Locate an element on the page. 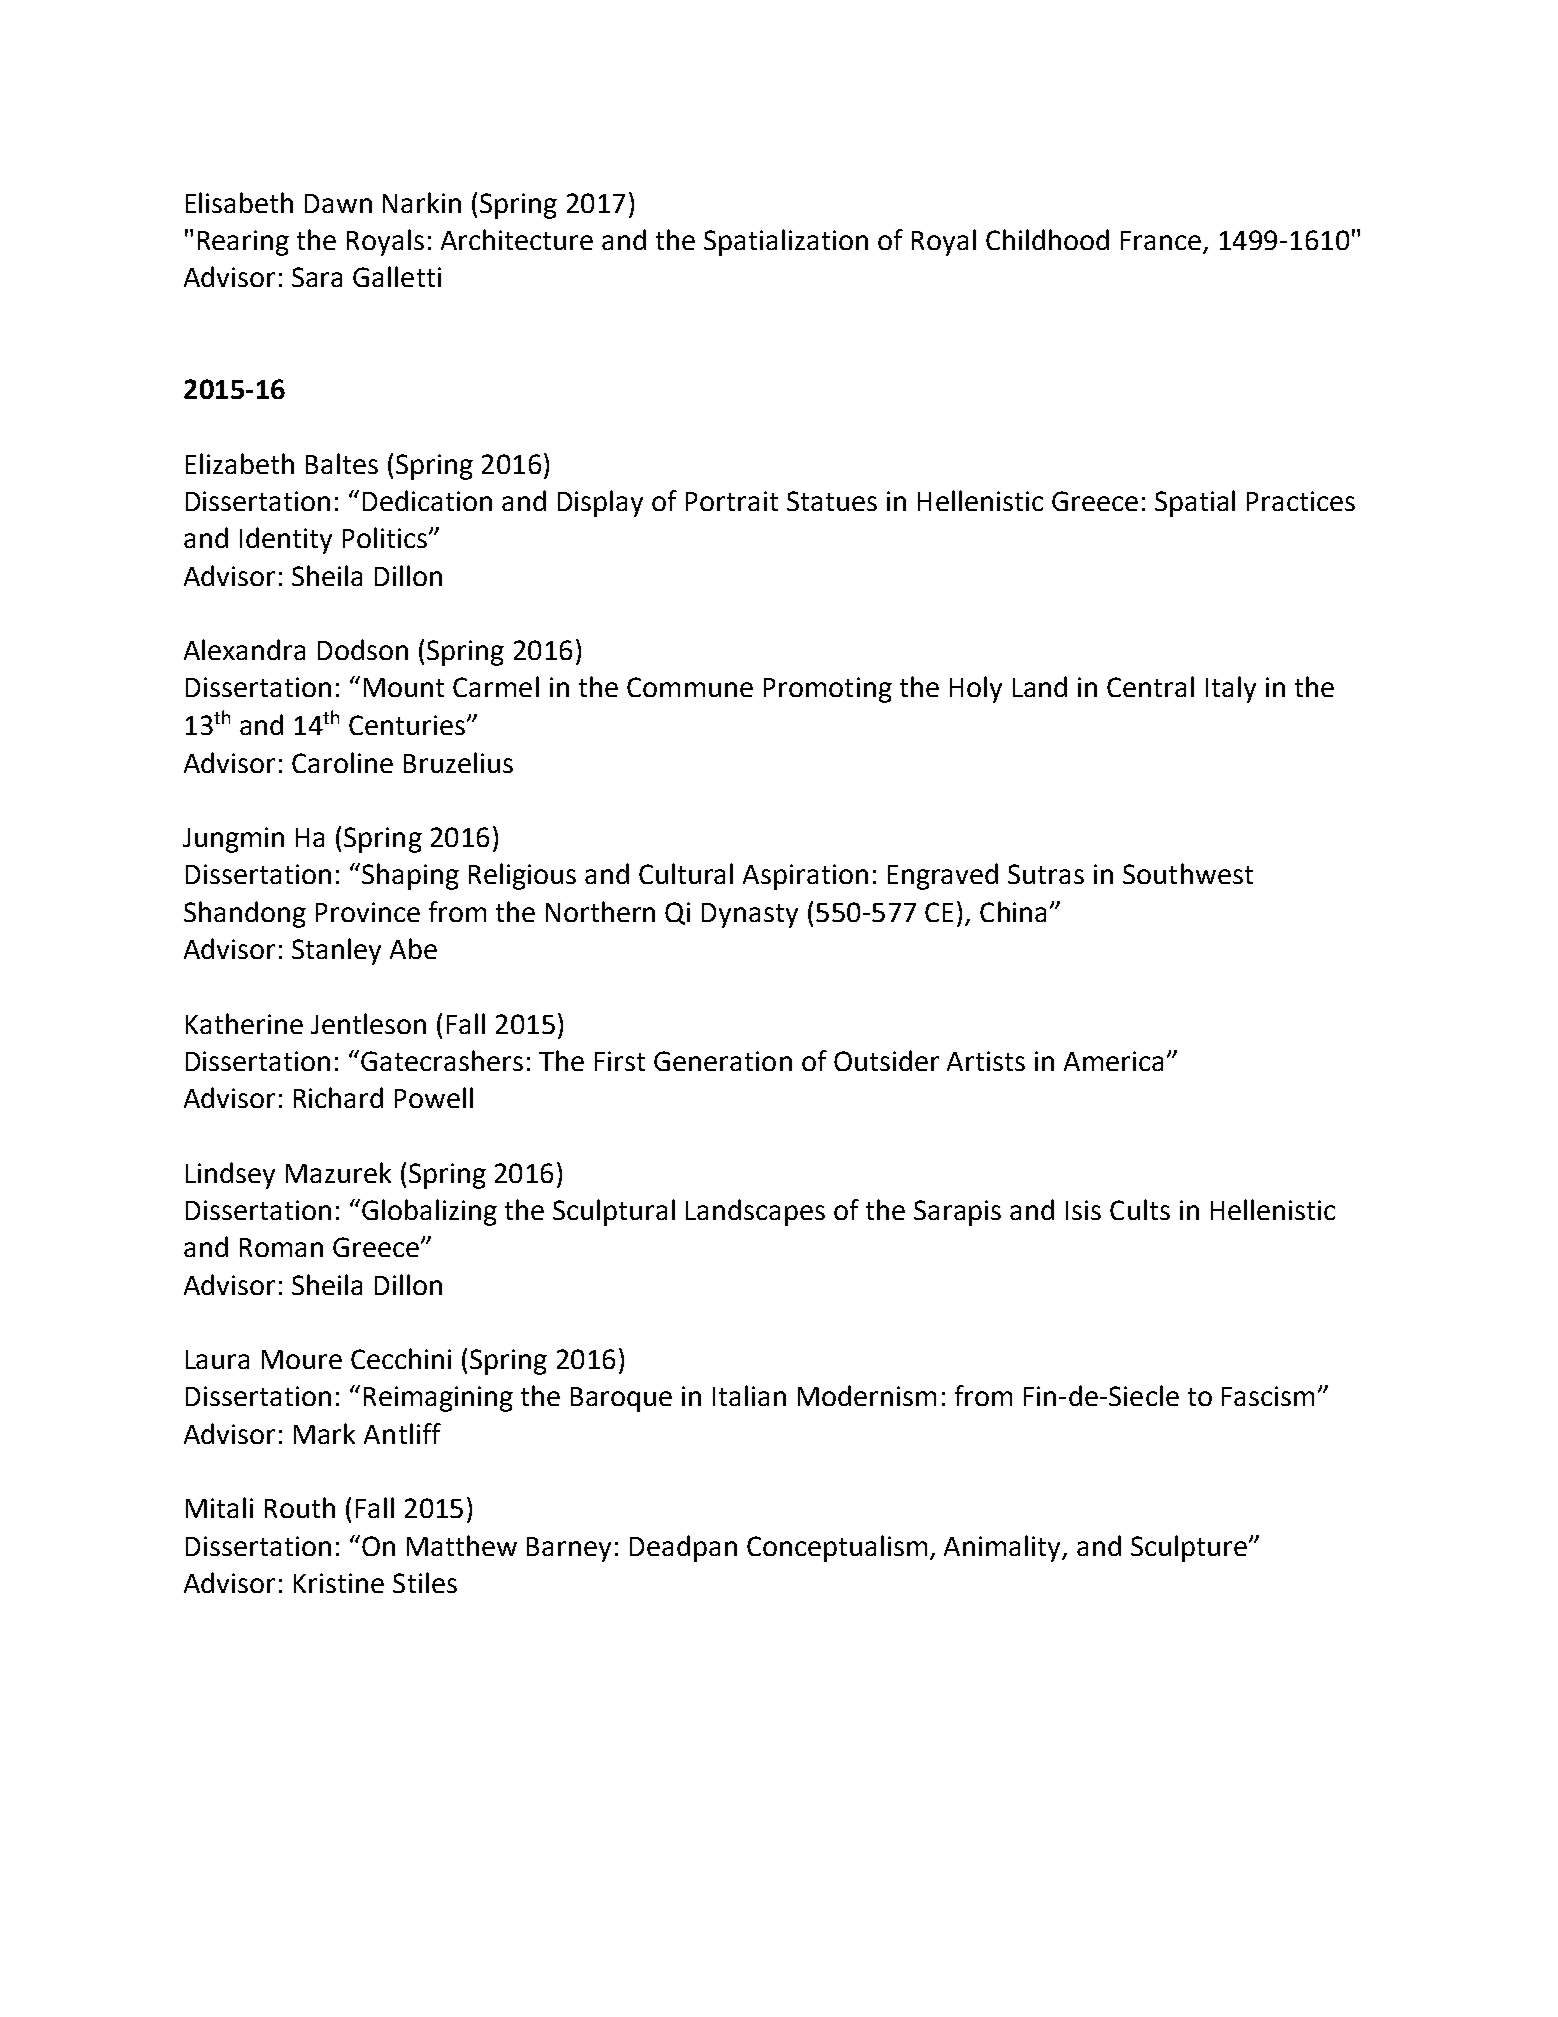 The width and height of the document is (1558, 2017). Richard is located at coordinates (338, 1097).
